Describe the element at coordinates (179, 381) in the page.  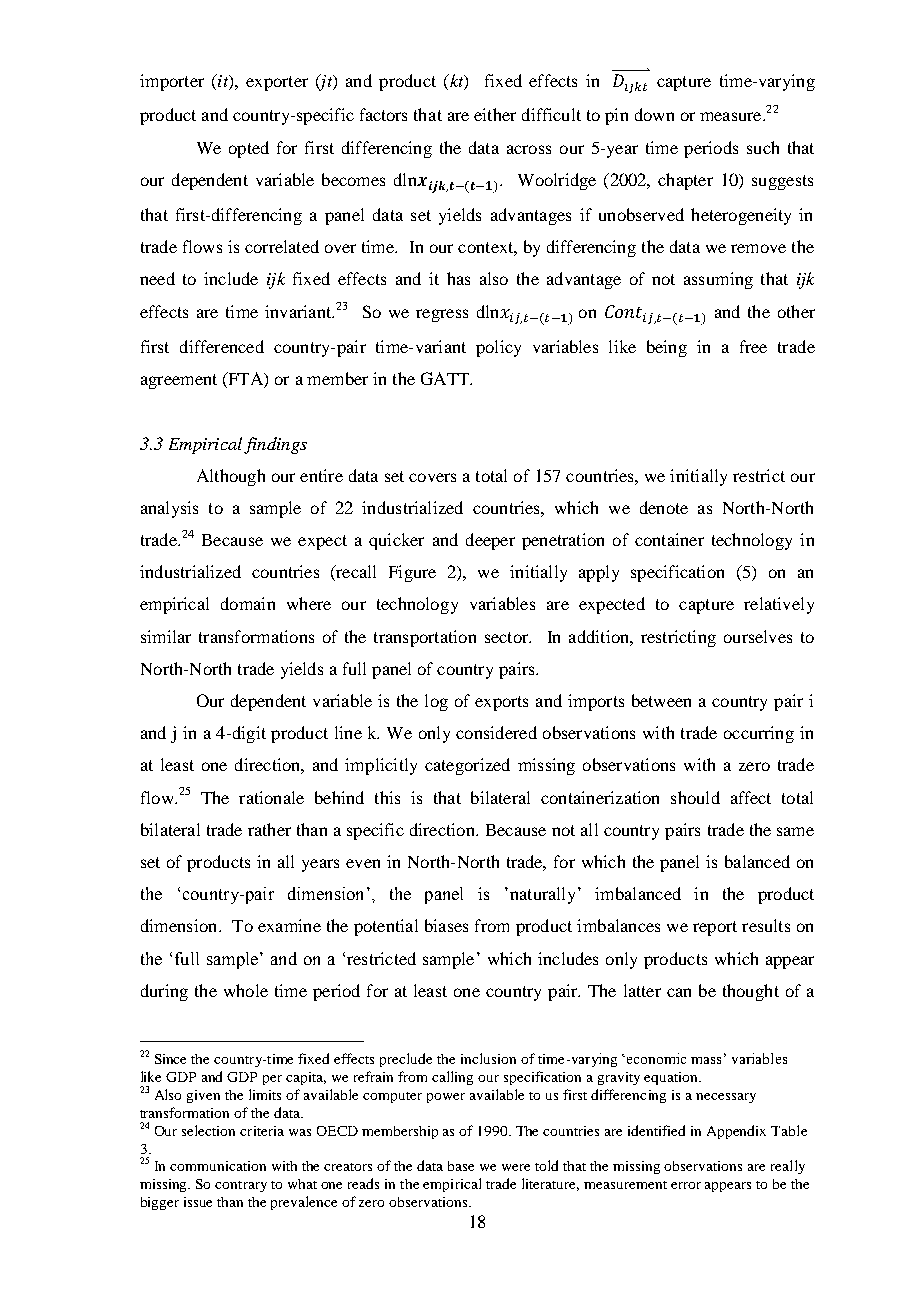
I see `agreement` at that location.
